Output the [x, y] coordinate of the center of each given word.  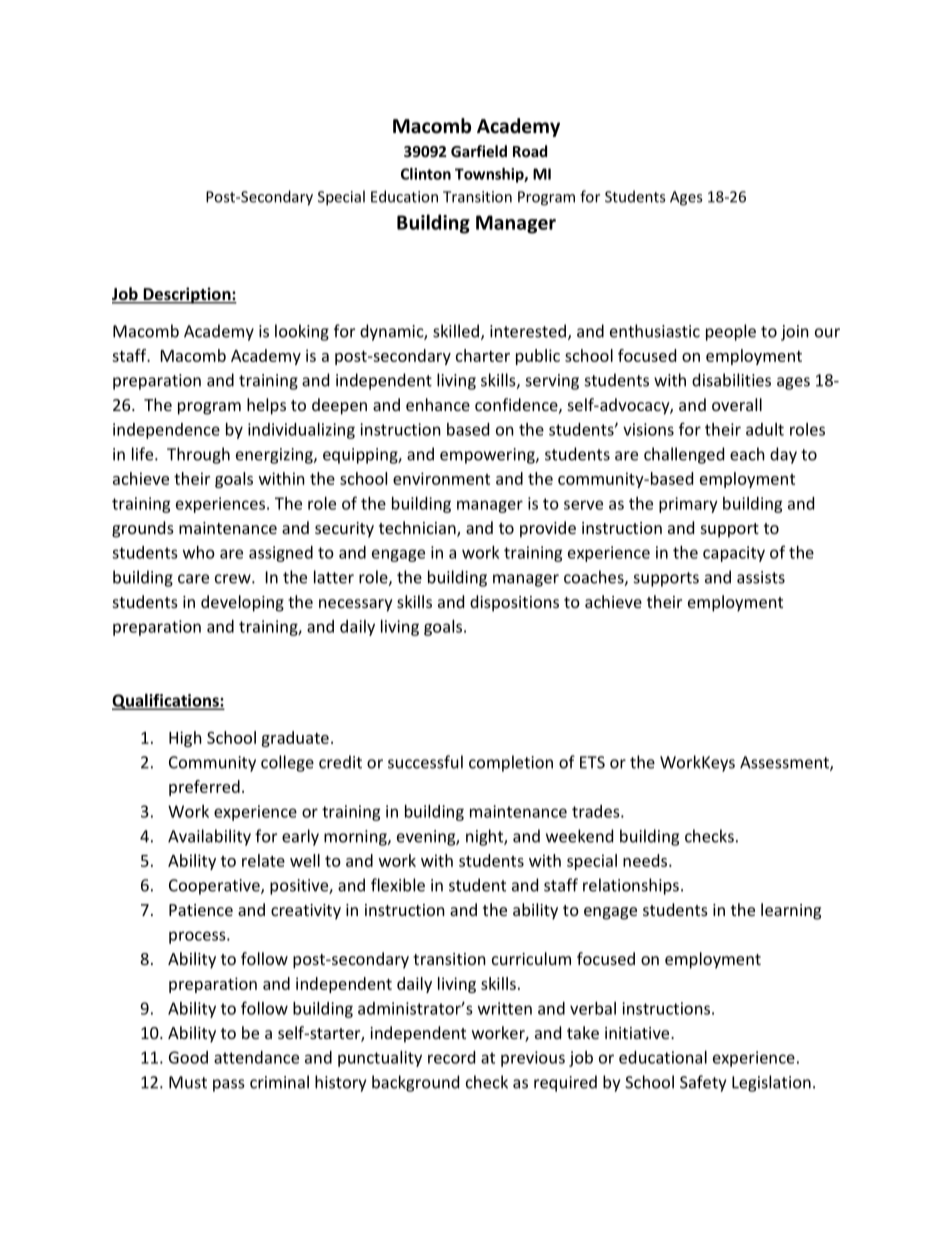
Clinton [426, 174]
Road [530, 151]
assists [761, 577]
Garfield [479, 151]
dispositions [514, 603]
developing [242, 603]
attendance [256, 1057]
